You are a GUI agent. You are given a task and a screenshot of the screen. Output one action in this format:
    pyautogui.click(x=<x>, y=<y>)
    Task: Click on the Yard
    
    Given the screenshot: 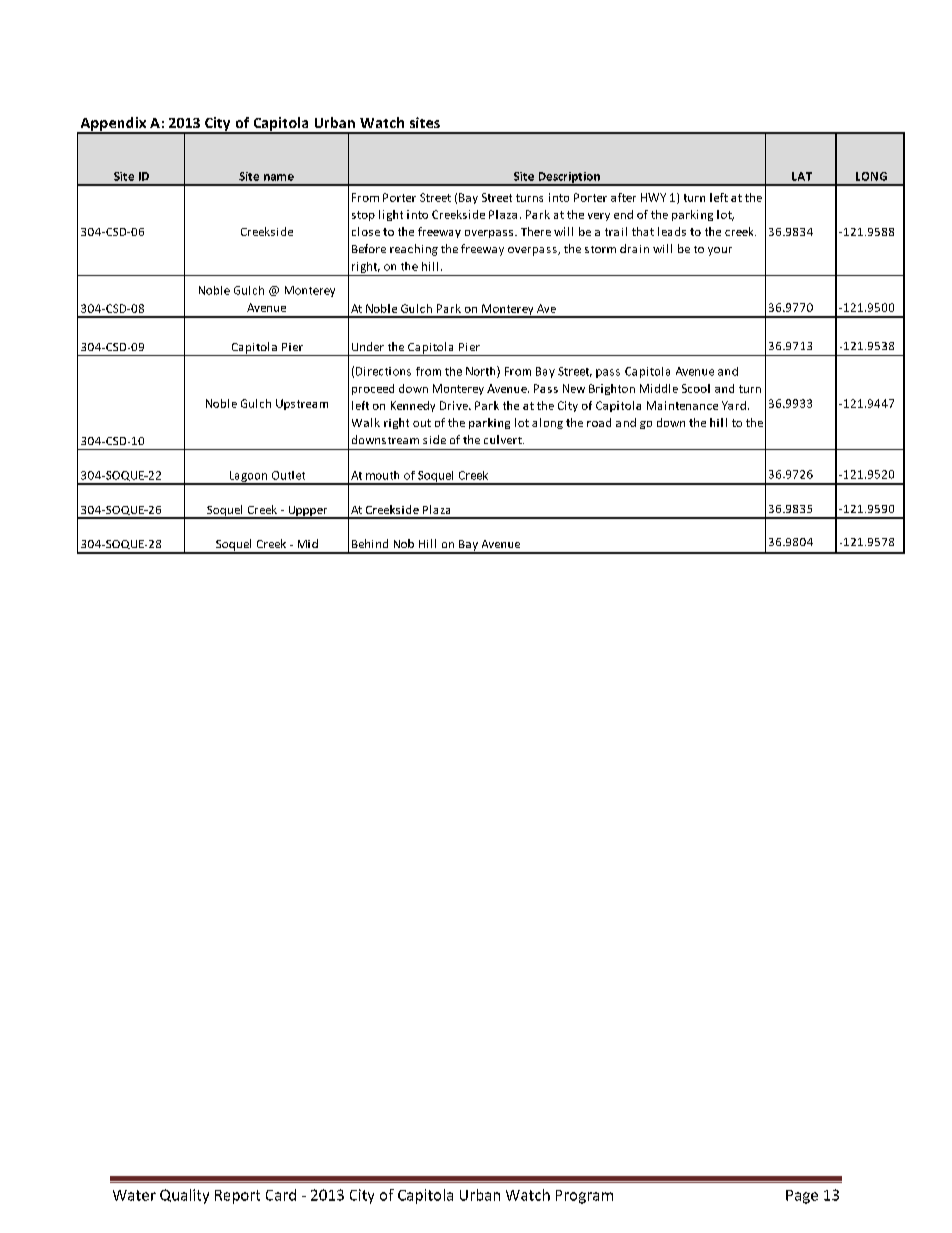 What is the action you would take?
    pyautogui.click(x=734, y=405)
